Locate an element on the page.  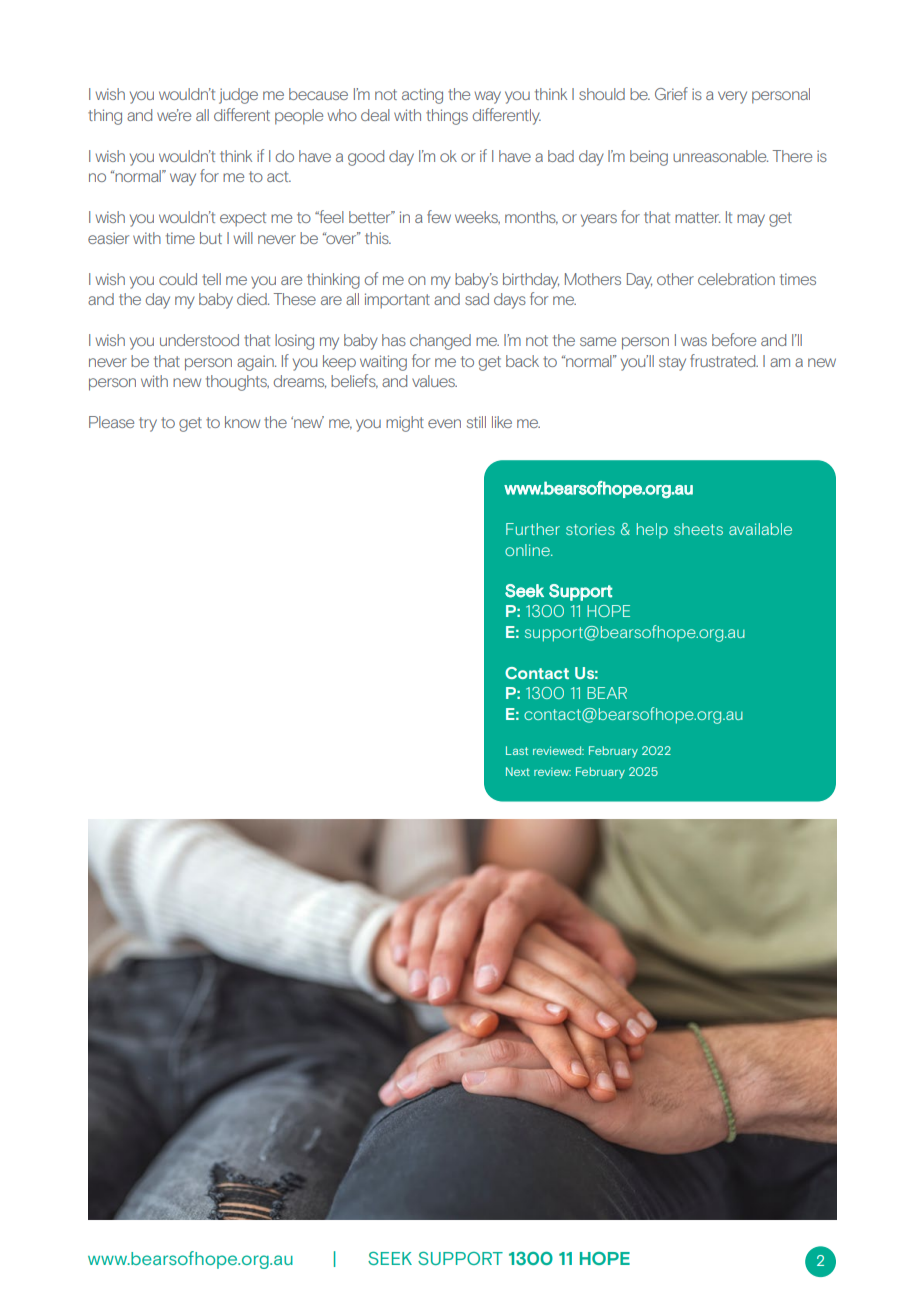
judge is located at coordinates (238, 96).
